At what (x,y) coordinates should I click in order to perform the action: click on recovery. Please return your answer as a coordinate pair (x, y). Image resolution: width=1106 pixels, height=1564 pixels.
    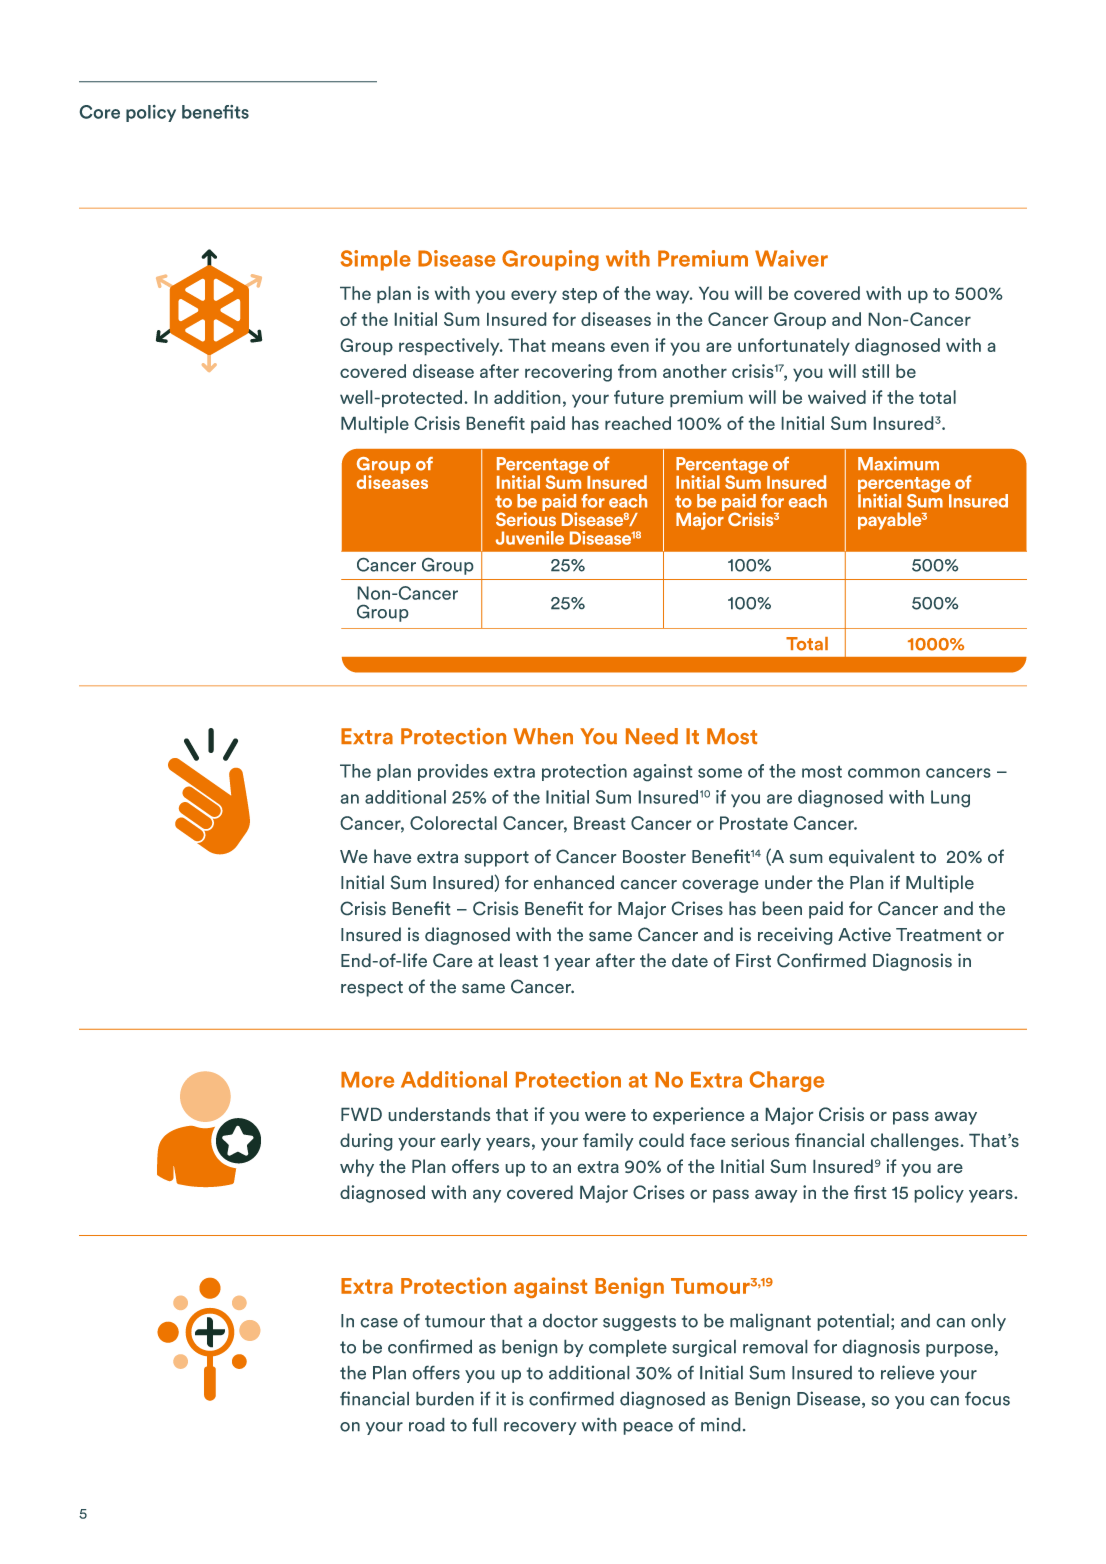
    Looking at the image, I should click on (540, 1428).
